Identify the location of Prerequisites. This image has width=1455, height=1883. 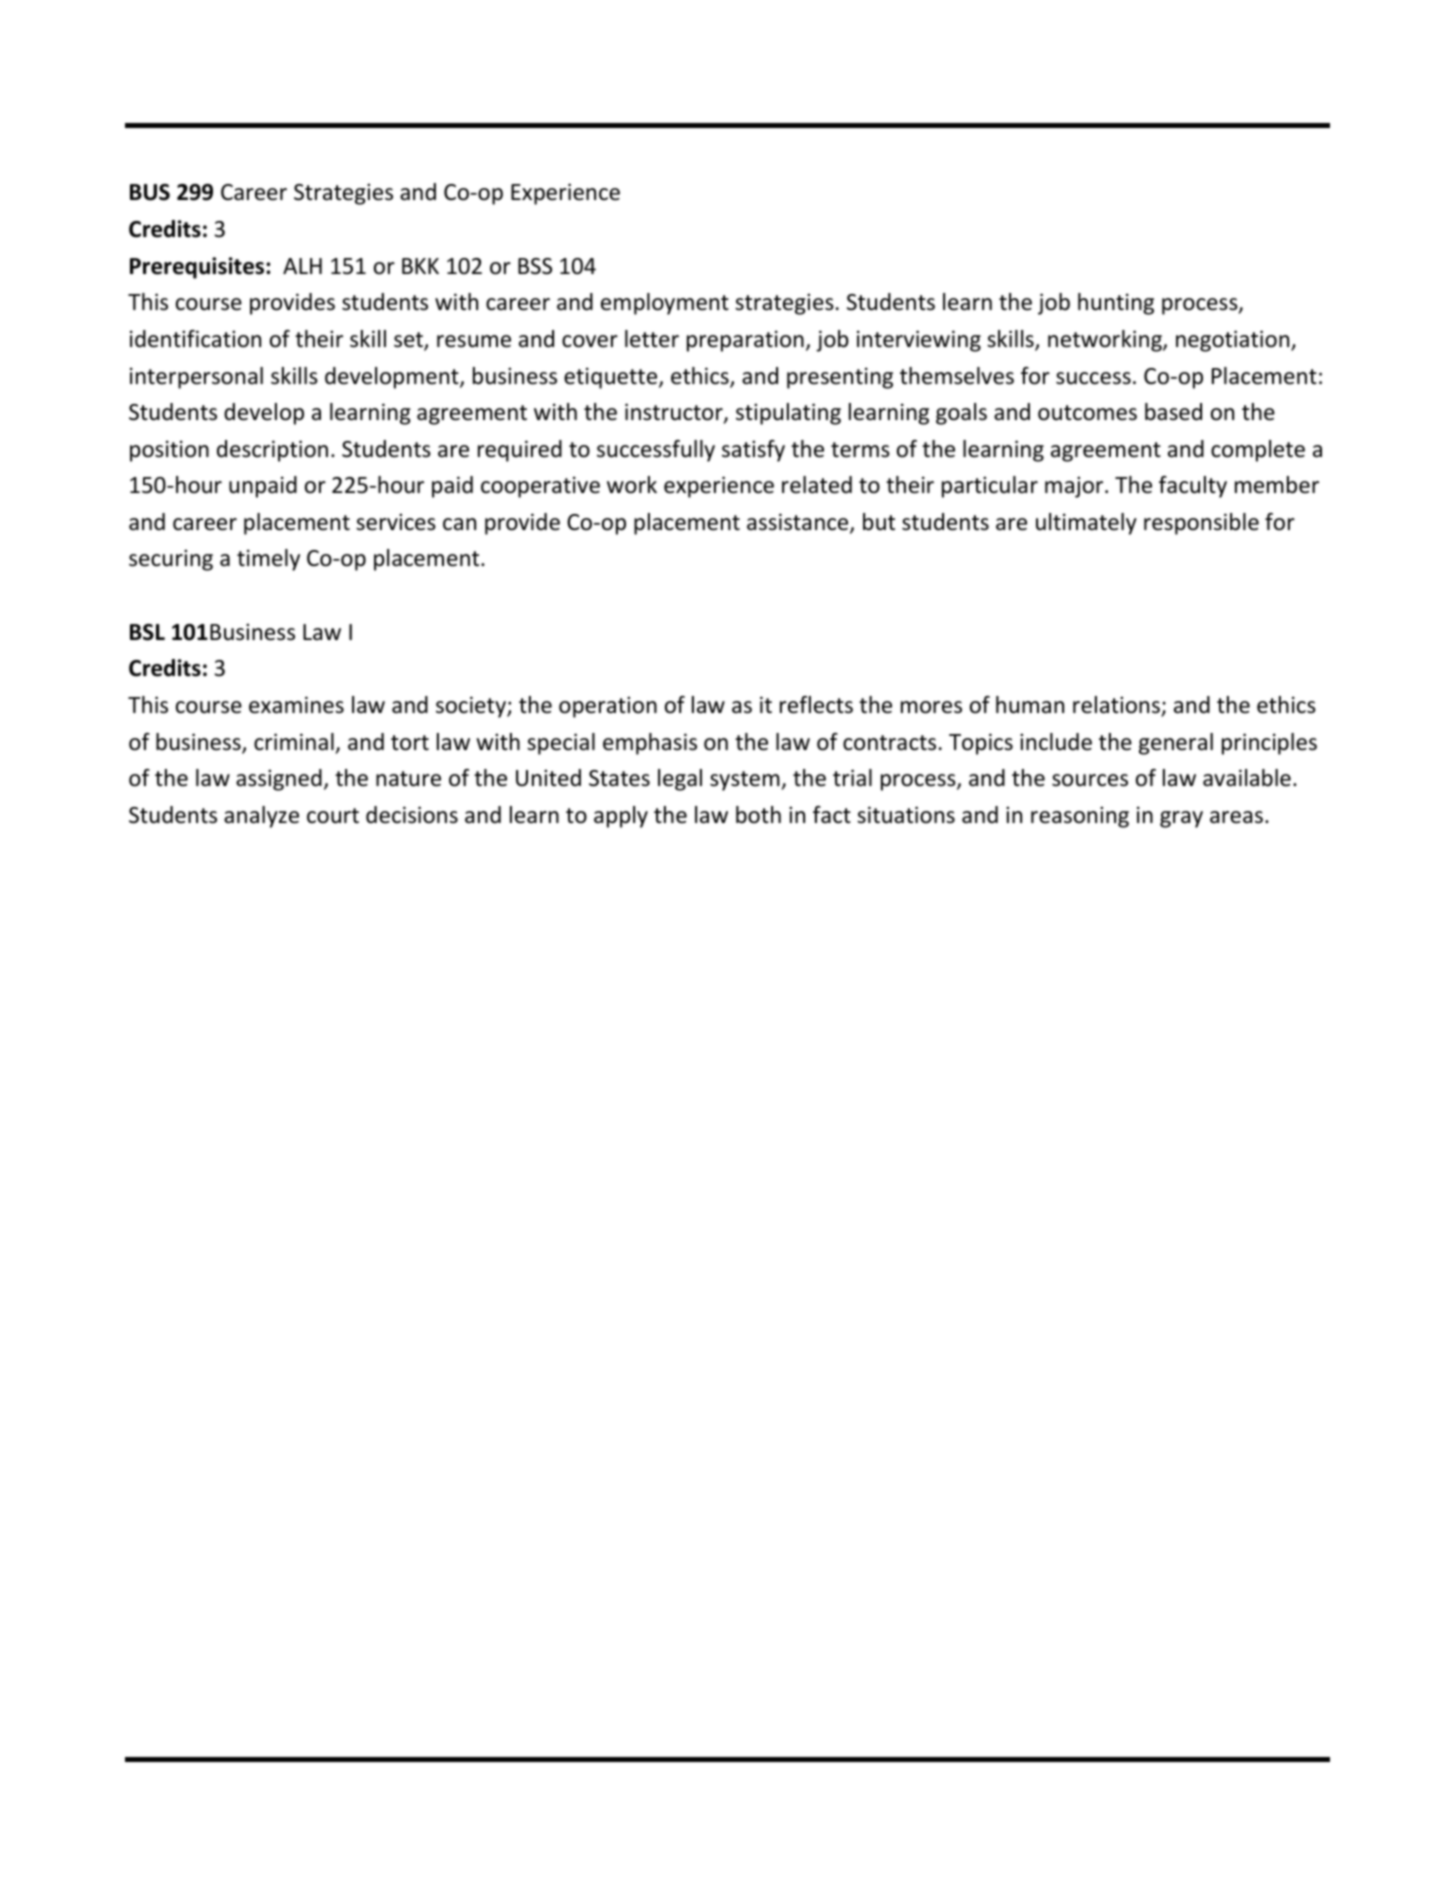
(198, 268).
